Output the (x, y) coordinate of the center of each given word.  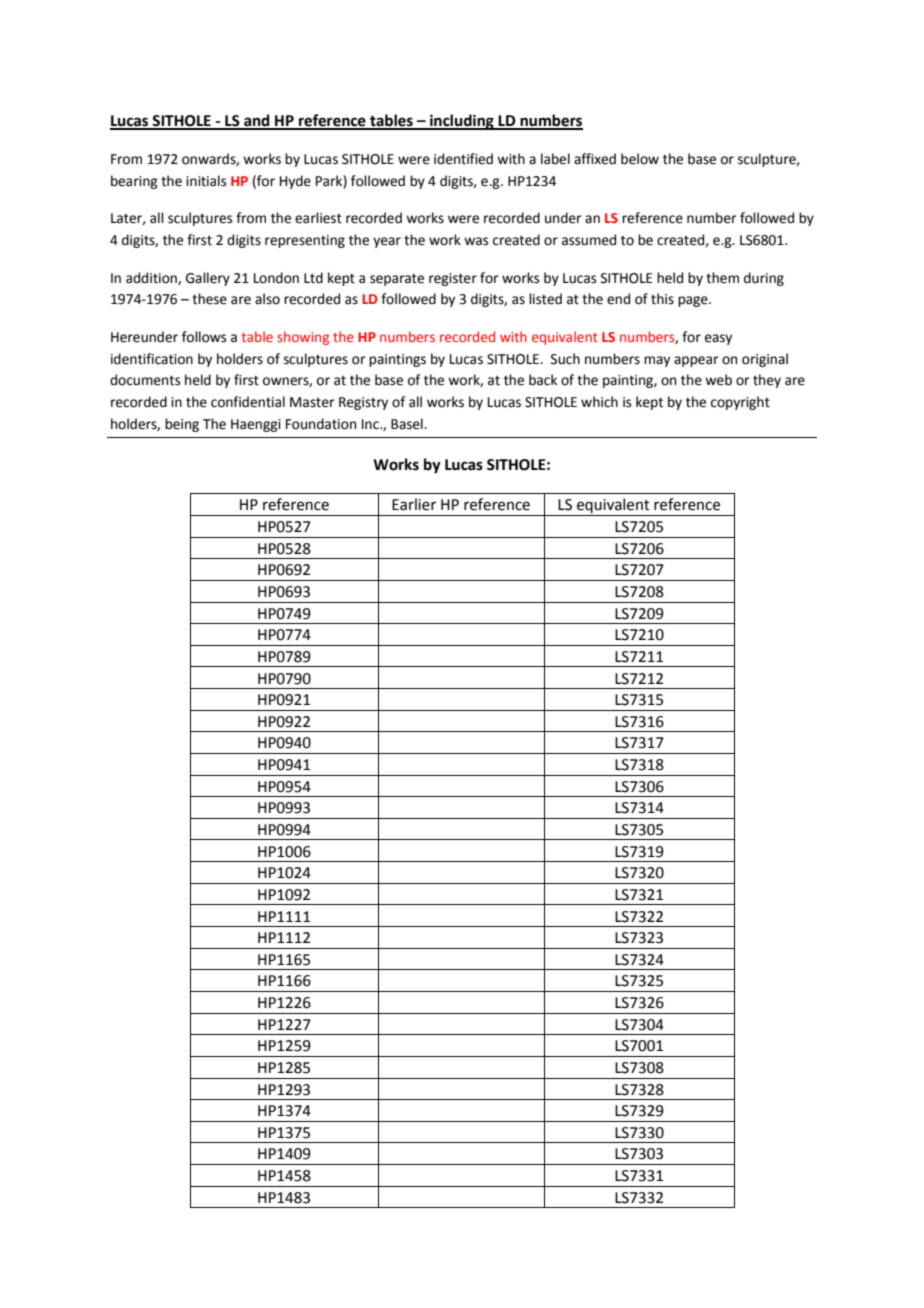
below (640, 159)
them (722, 278)
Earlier (414, 504)
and (257, 121)
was (476, 241)
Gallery (208, 279)
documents (145, 380)
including (462, 122)
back (543, 380)
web (718, 380)
